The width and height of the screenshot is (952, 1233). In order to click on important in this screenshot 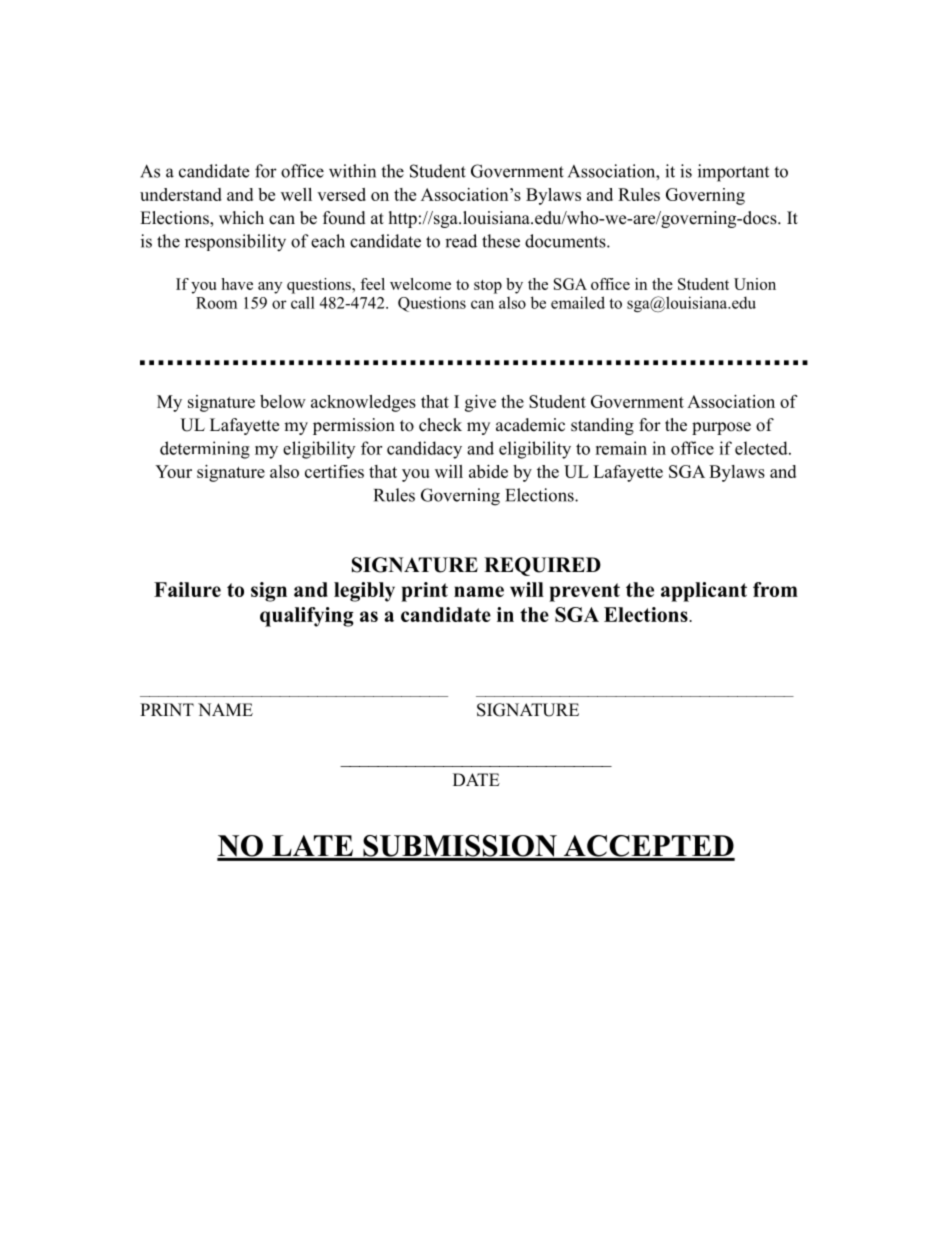, I will do `click(733, 173)`.
